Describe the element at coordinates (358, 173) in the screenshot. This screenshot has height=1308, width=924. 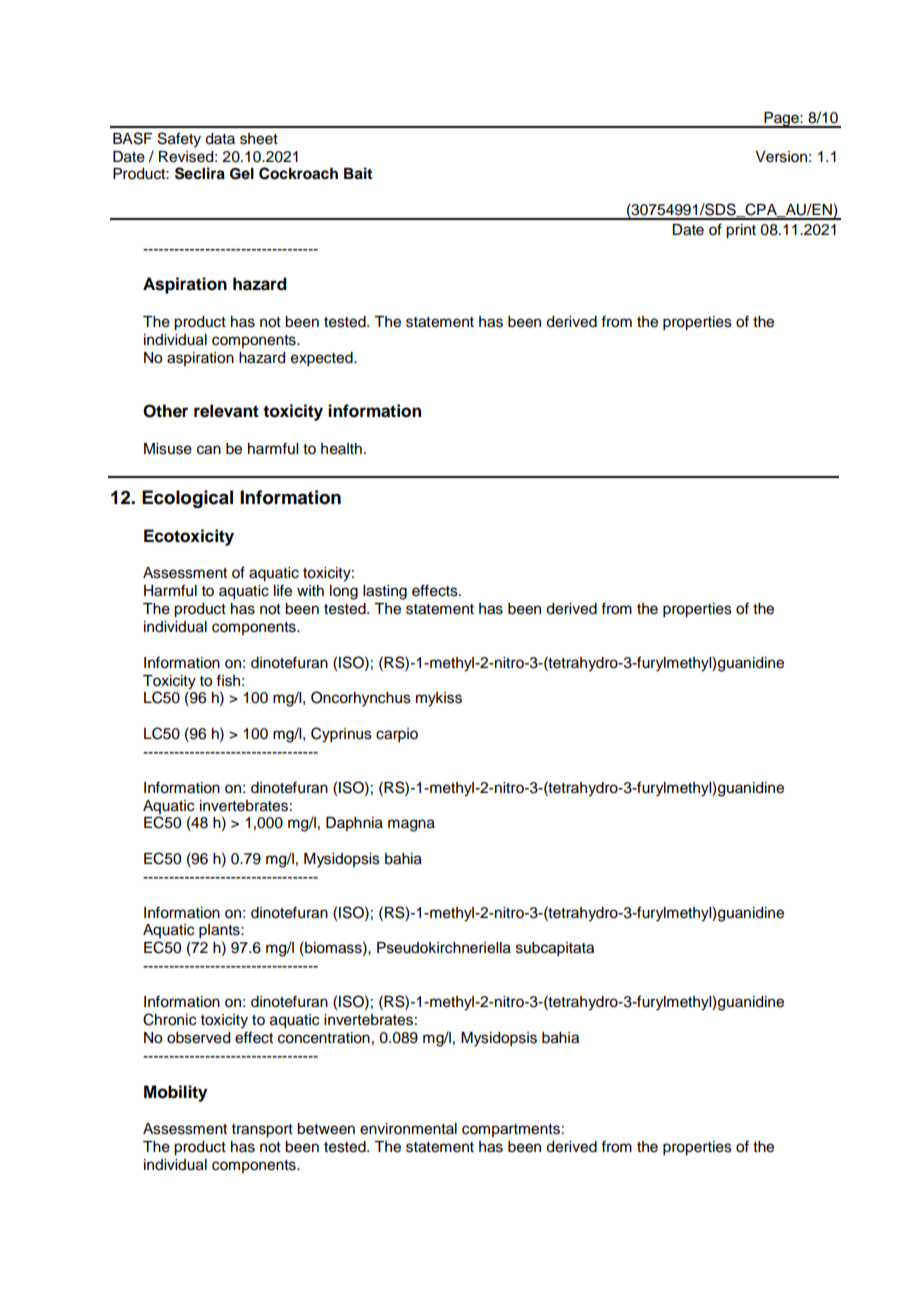
I see `Bait` at that location.
